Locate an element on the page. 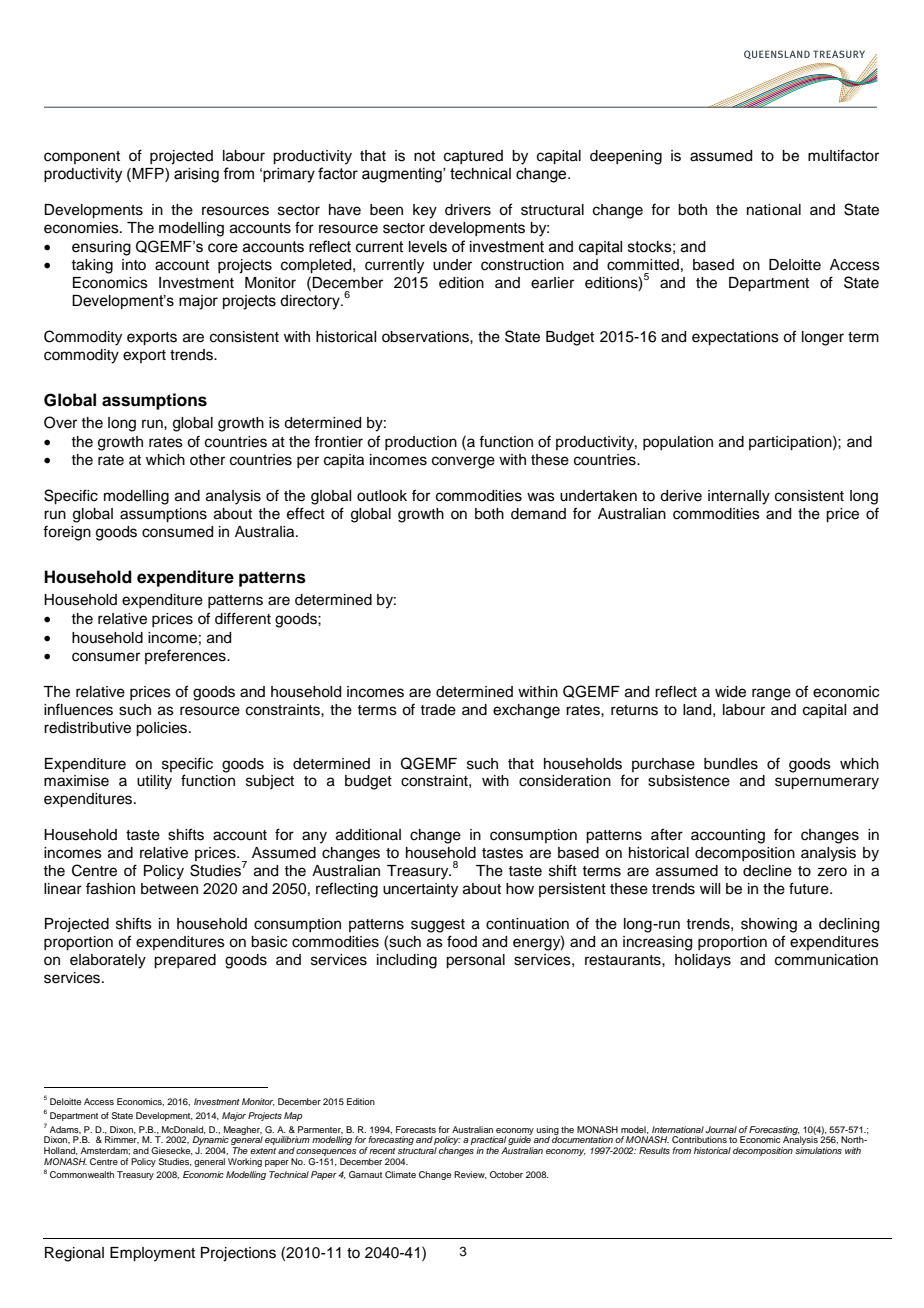 The height and width of the image is (1308, 924). drivers is located at coordinates (468, 210).
